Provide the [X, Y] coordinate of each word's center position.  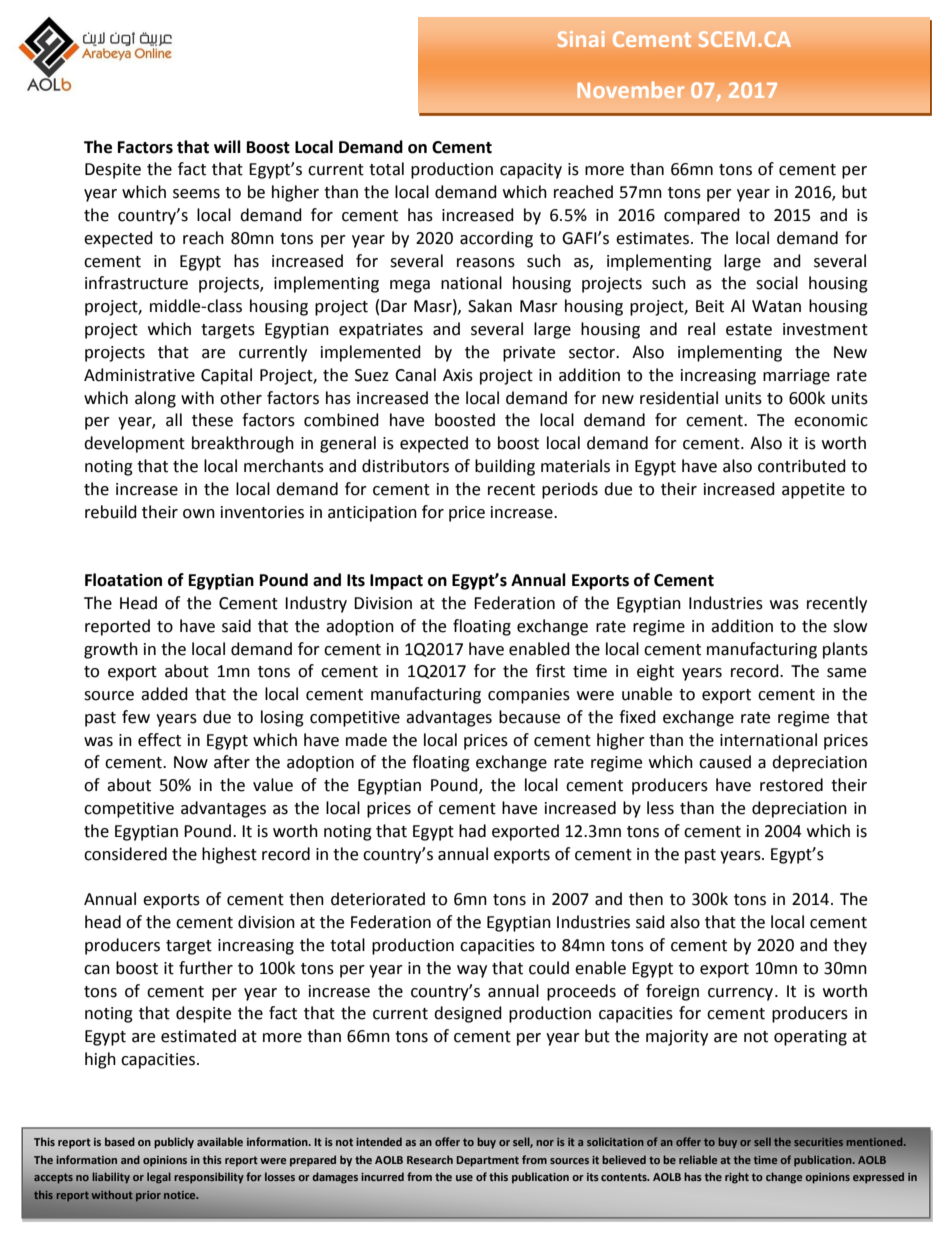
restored [791, 785]
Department [488, 1161]
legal [159, 1178]
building [505, 467]
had [472, 831]
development [134, 444]
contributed [802, 466]
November [630, 89]
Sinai [581, 39]
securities [818, 1142]
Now [191, 762]
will [227, 146]
